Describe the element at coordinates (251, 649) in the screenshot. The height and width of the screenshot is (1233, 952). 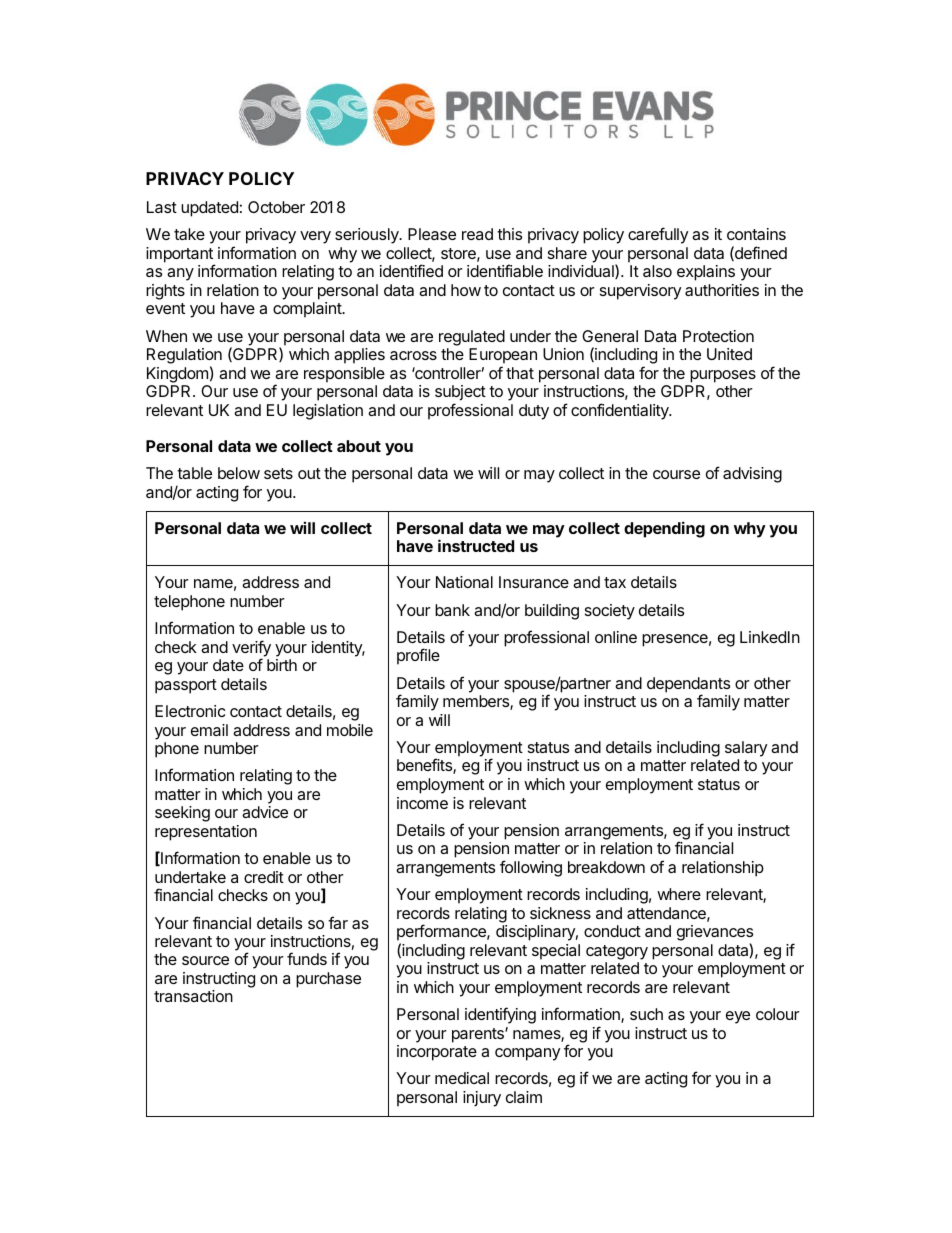
I see `verify` at that location.
